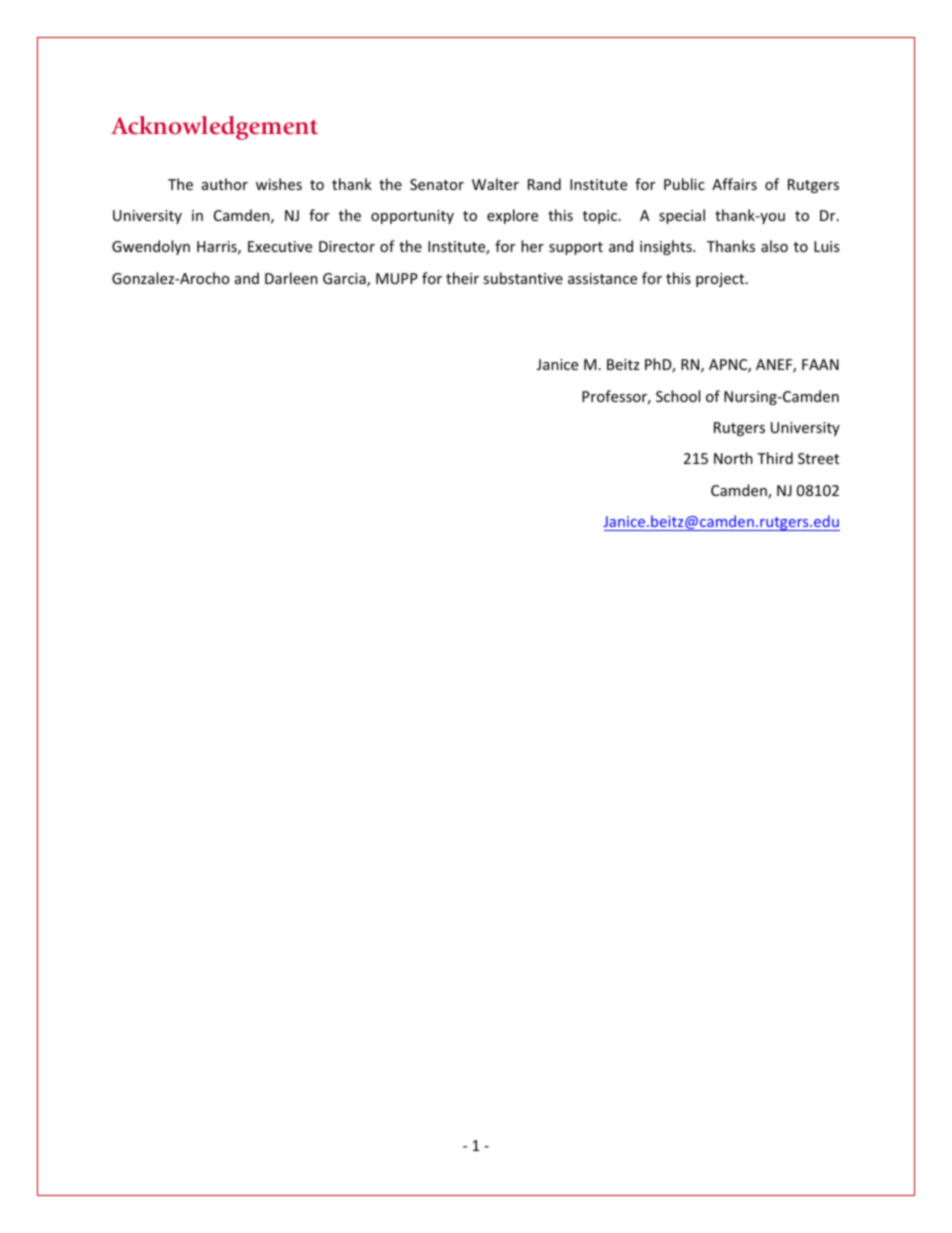  Describe the element at coordinates (721, 280) in the page. I see `project` at that location.
